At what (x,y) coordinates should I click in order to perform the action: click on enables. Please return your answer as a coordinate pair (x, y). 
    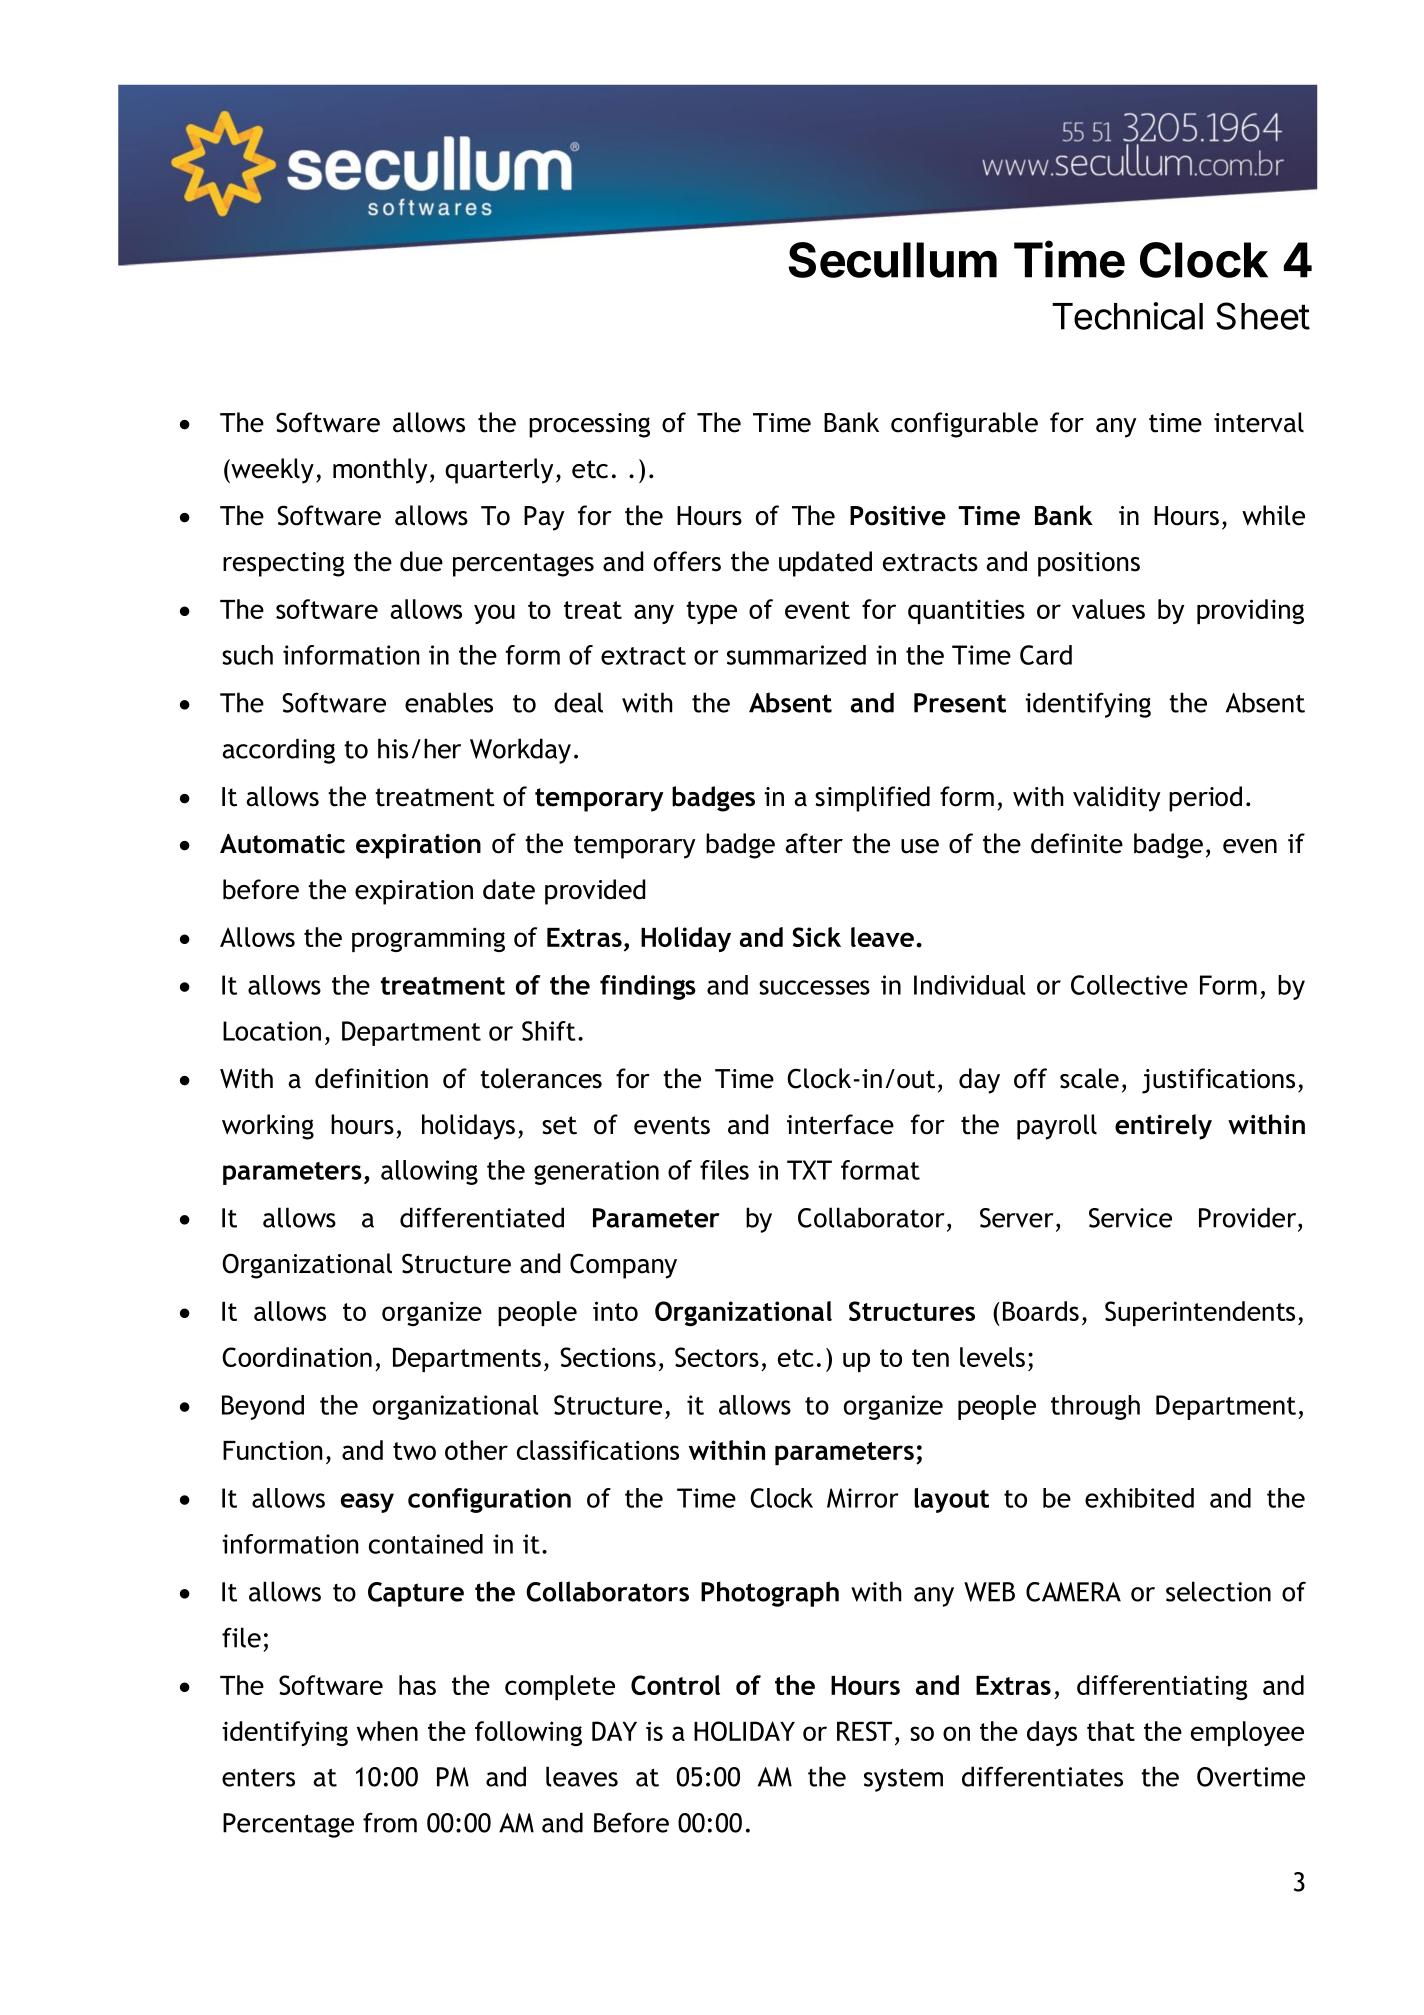
    Looking at the image, I should click on (449, 702).
